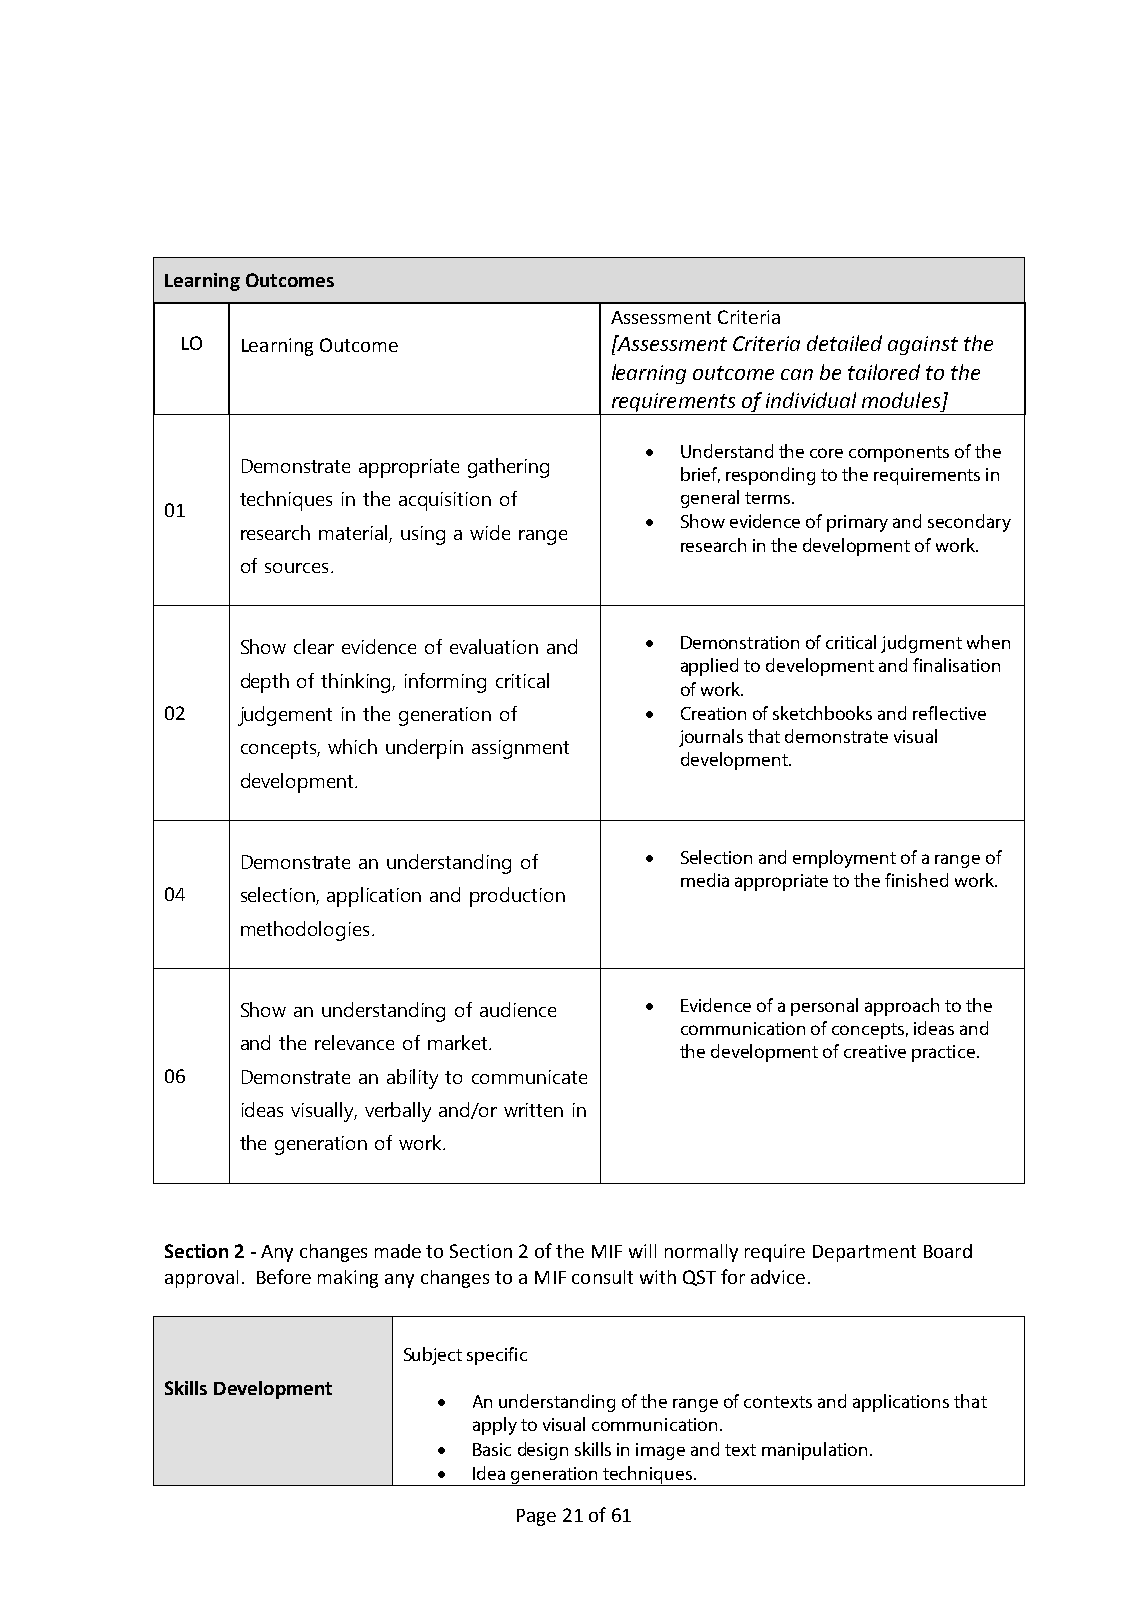 This screenshot has width=1147, height=1623. What do you see at coordinates (284, 1276) in the screenshot?
I see `Before` at bounding box center [284, 1276].
